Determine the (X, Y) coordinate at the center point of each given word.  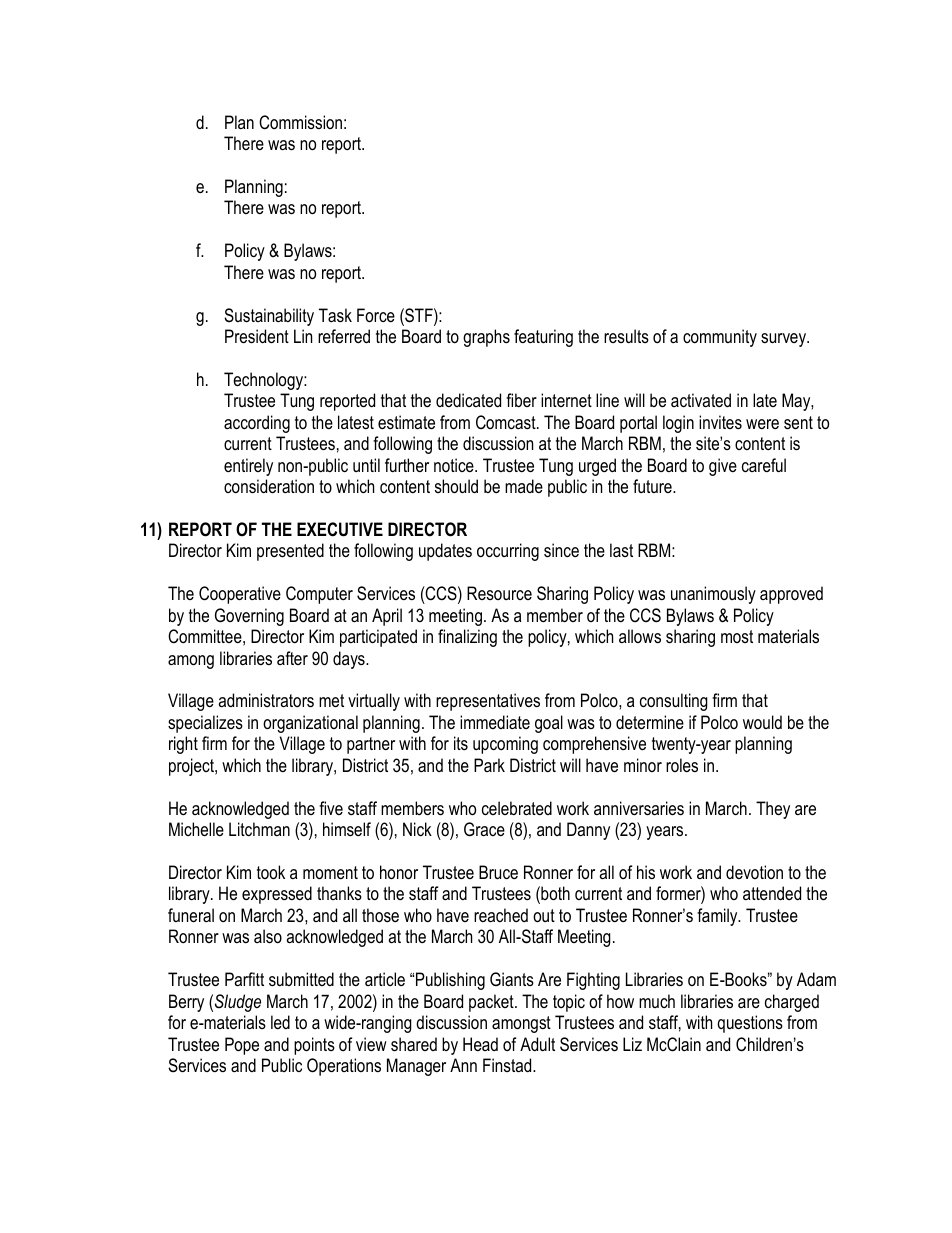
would (762, 722)
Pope (242, 1046)
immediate (495, 722)
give (723, 467)
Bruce (498, 872)
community (720, 338)
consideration (269, 486)
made (524, 486)
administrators (266, 700)
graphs (486, 338)
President (257, 336)
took (271, 872)
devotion (754, 872)
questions (750, 1024)
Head (480, 1044)
